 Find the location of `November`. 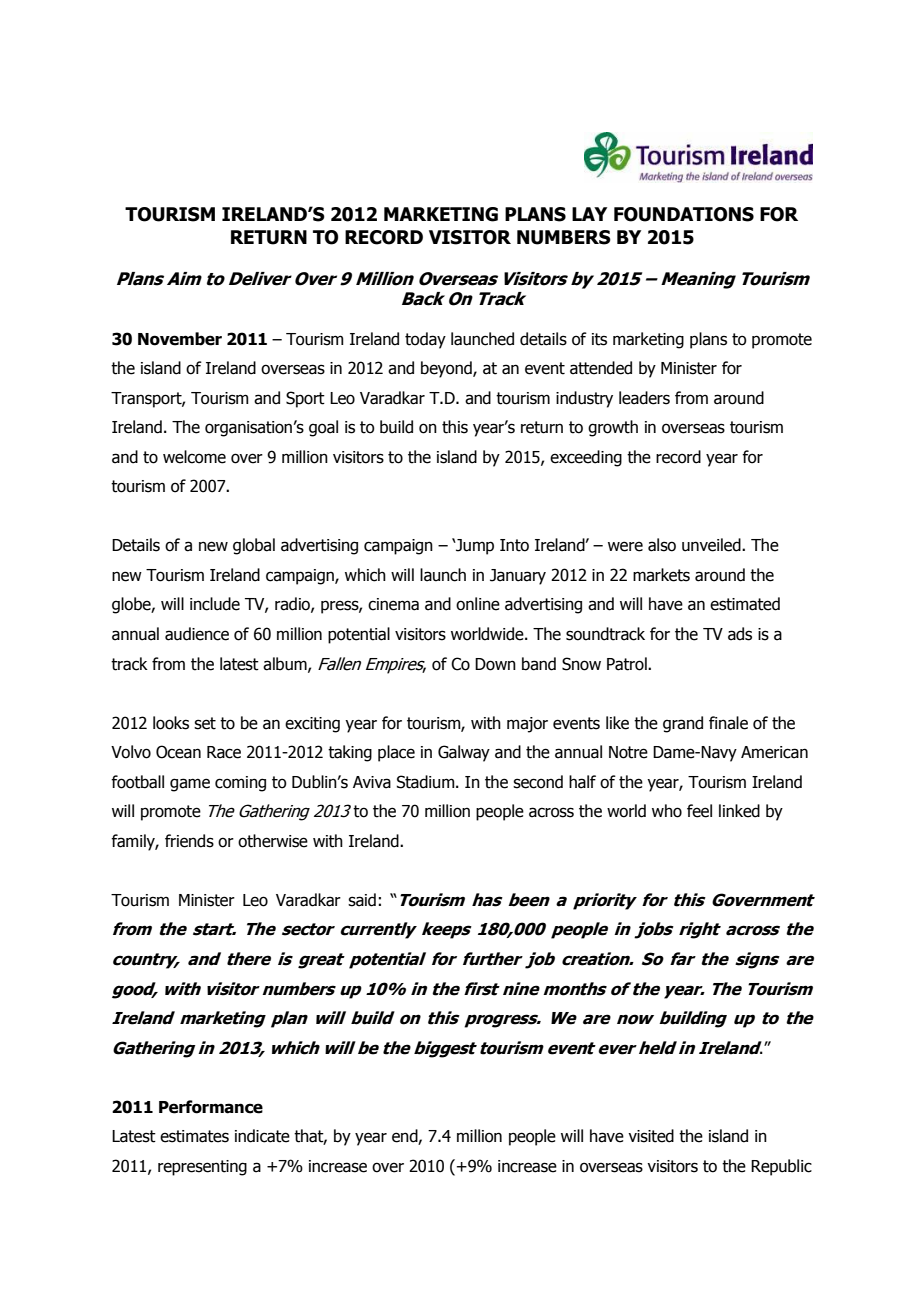

November is located at coordinates (180, 339).
